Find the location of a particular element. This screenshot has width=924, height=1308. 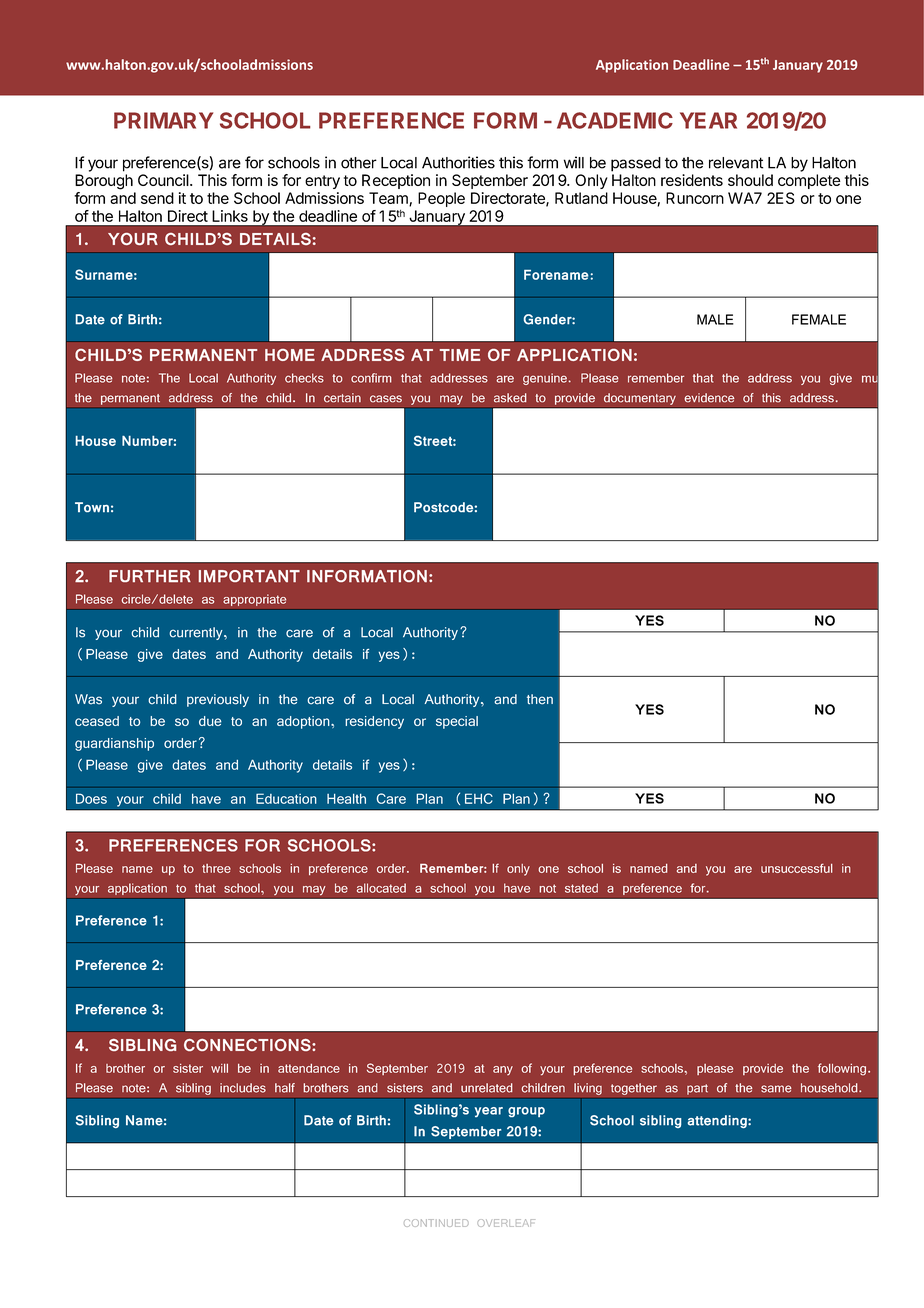

Authorities is located at coordinates (458, 162).
